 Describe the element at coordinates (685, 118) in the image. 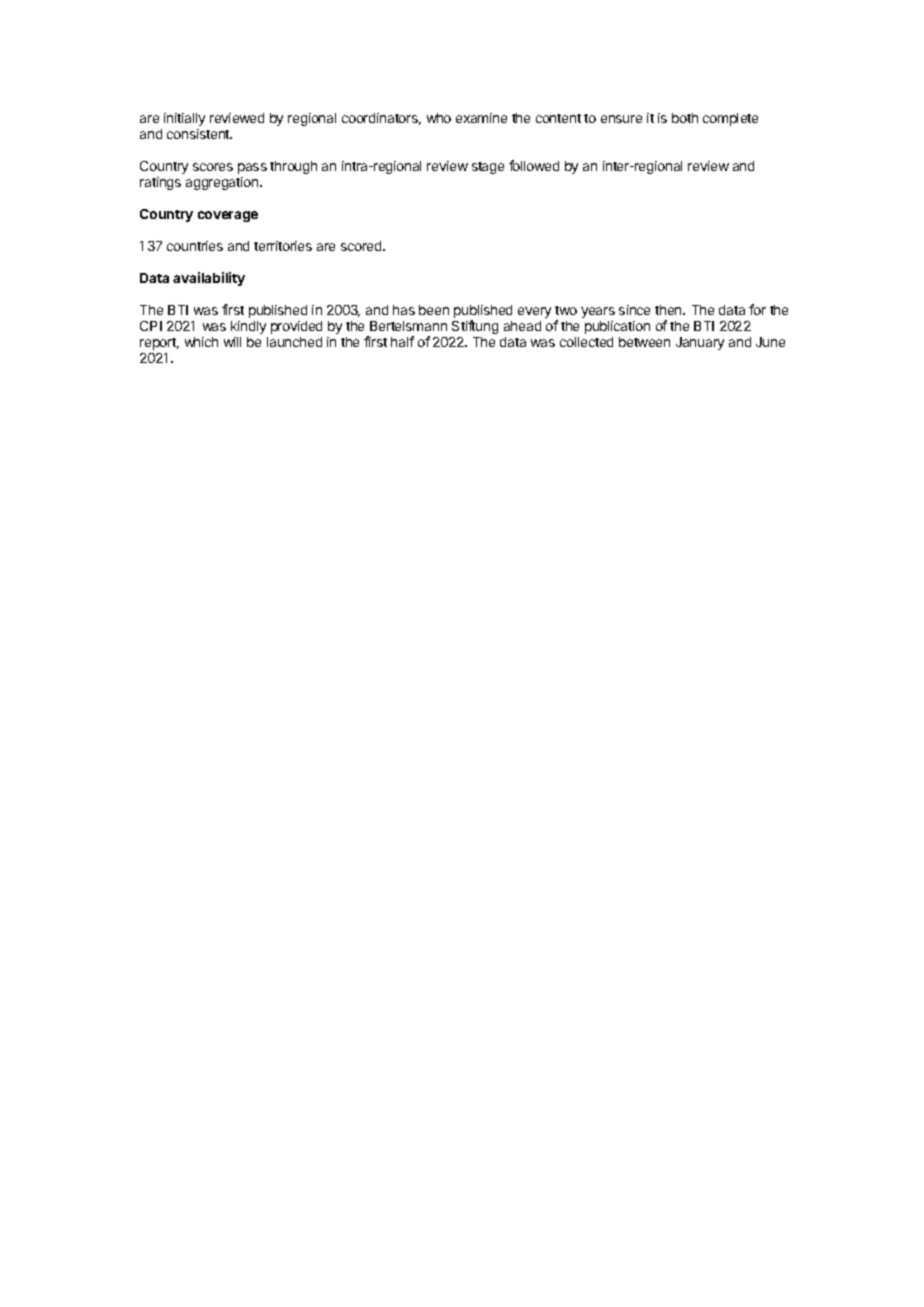

I see `both` at that location.
